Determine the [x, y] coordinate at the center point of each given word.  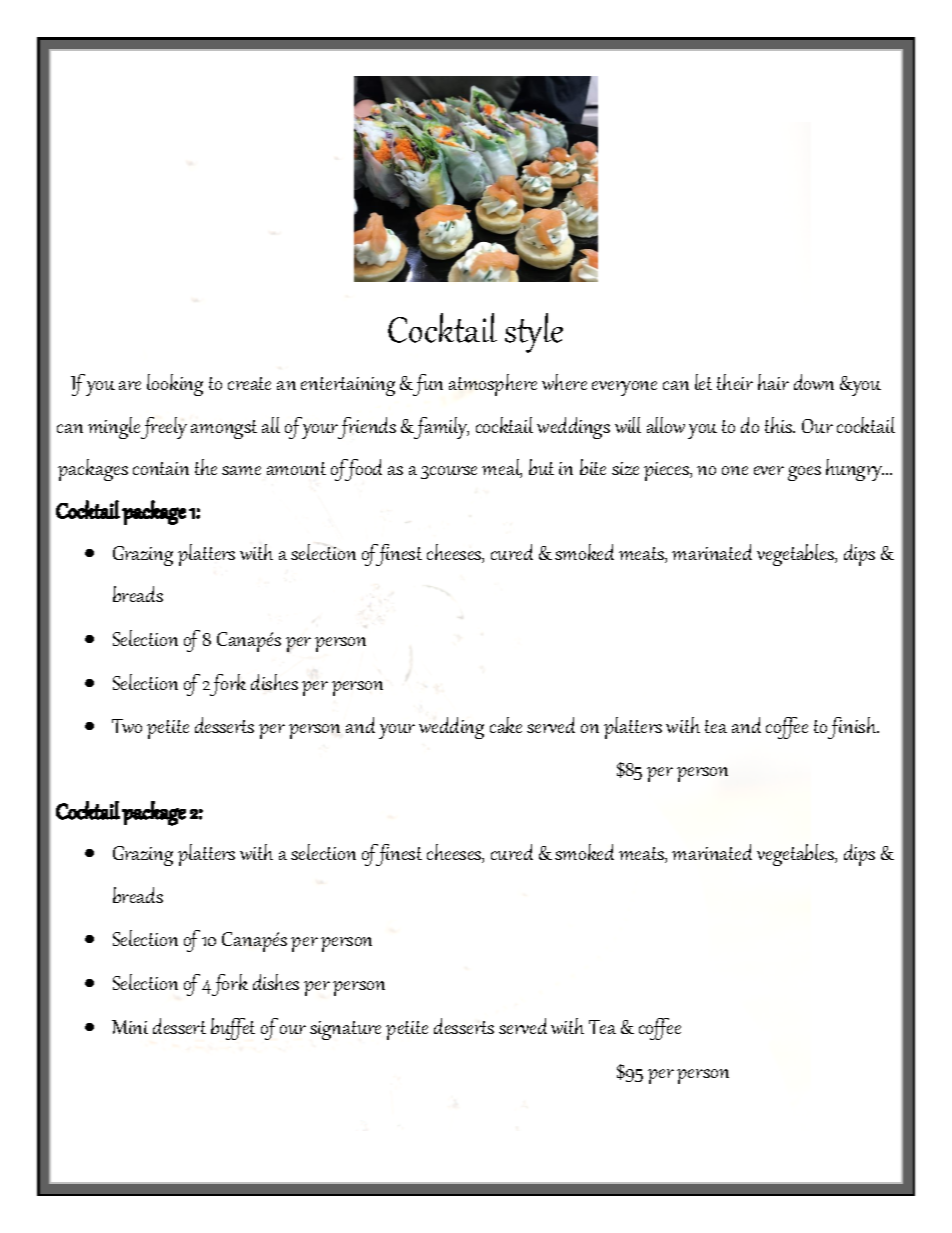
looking [175, 385]
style [534, 333]
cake [506, 725]
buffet [233, 1029]
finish [853, 728]
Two [127, 726]
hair [773, 382]
